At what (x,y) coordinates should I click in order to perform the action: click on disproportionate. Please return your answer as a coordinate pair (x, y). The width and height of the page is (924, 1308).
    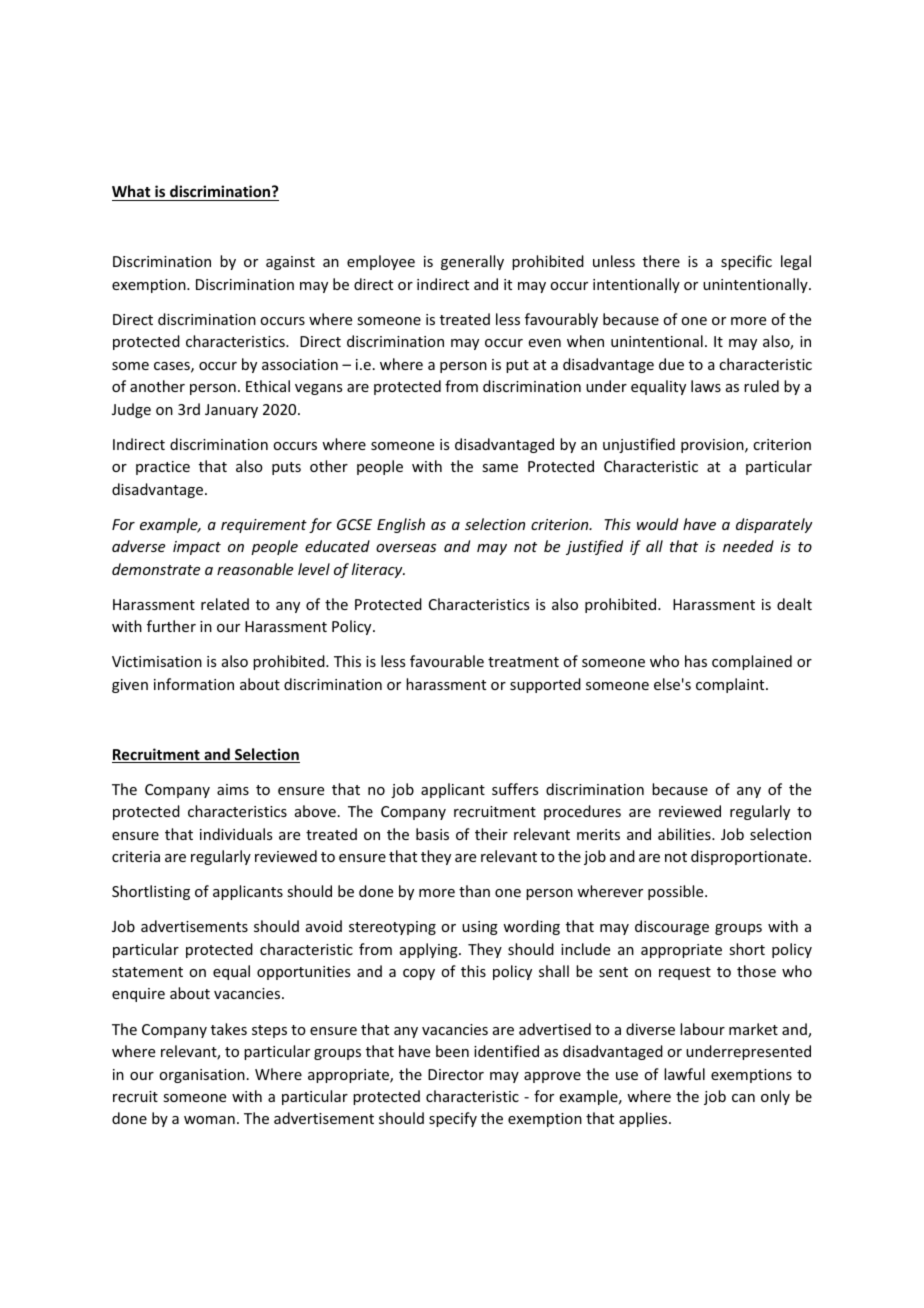
    Looking at the image, I should click on (750, 857).
